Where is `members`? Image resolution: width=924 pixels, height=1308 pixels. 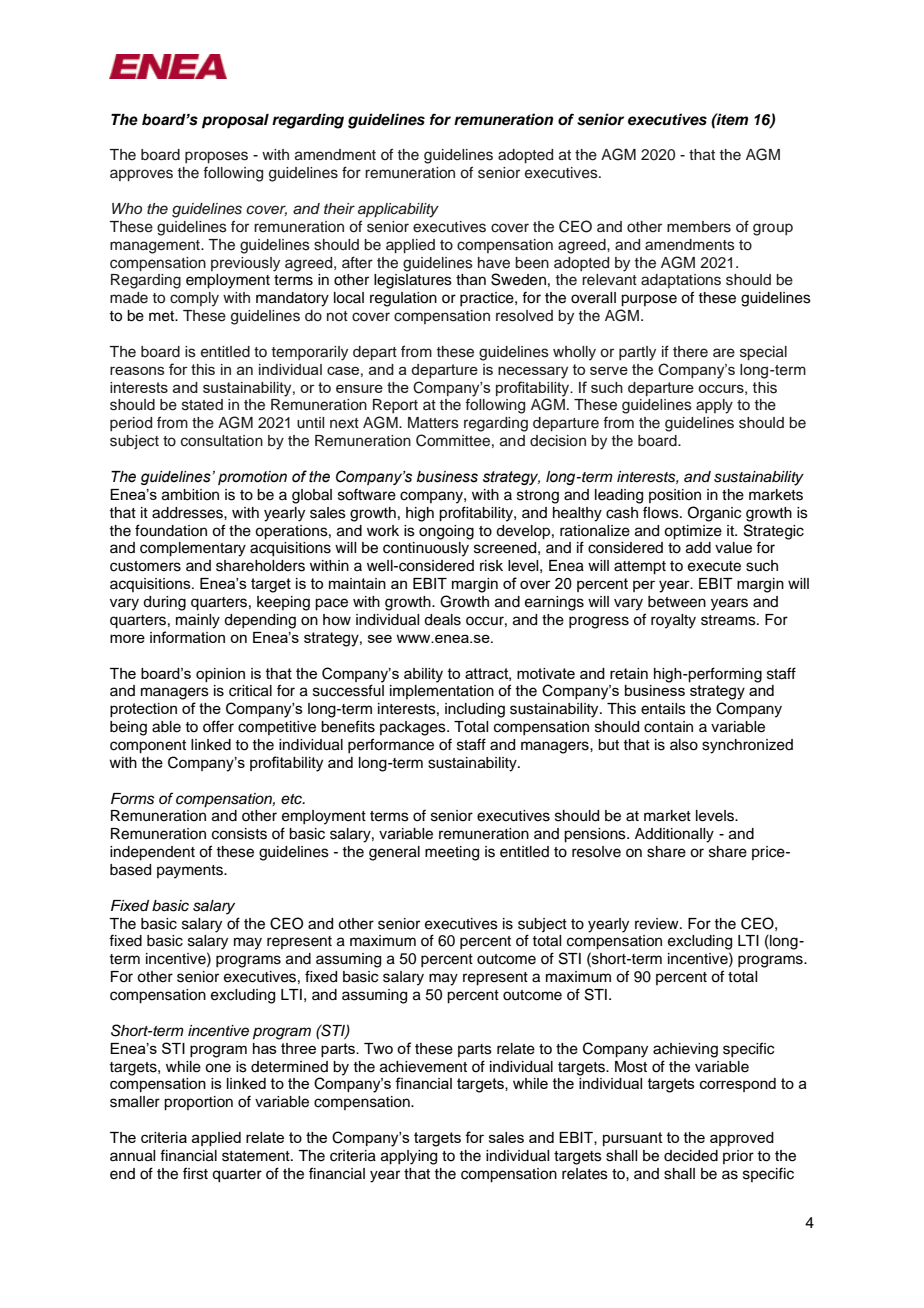 members is located at coordinates (699, 227).
